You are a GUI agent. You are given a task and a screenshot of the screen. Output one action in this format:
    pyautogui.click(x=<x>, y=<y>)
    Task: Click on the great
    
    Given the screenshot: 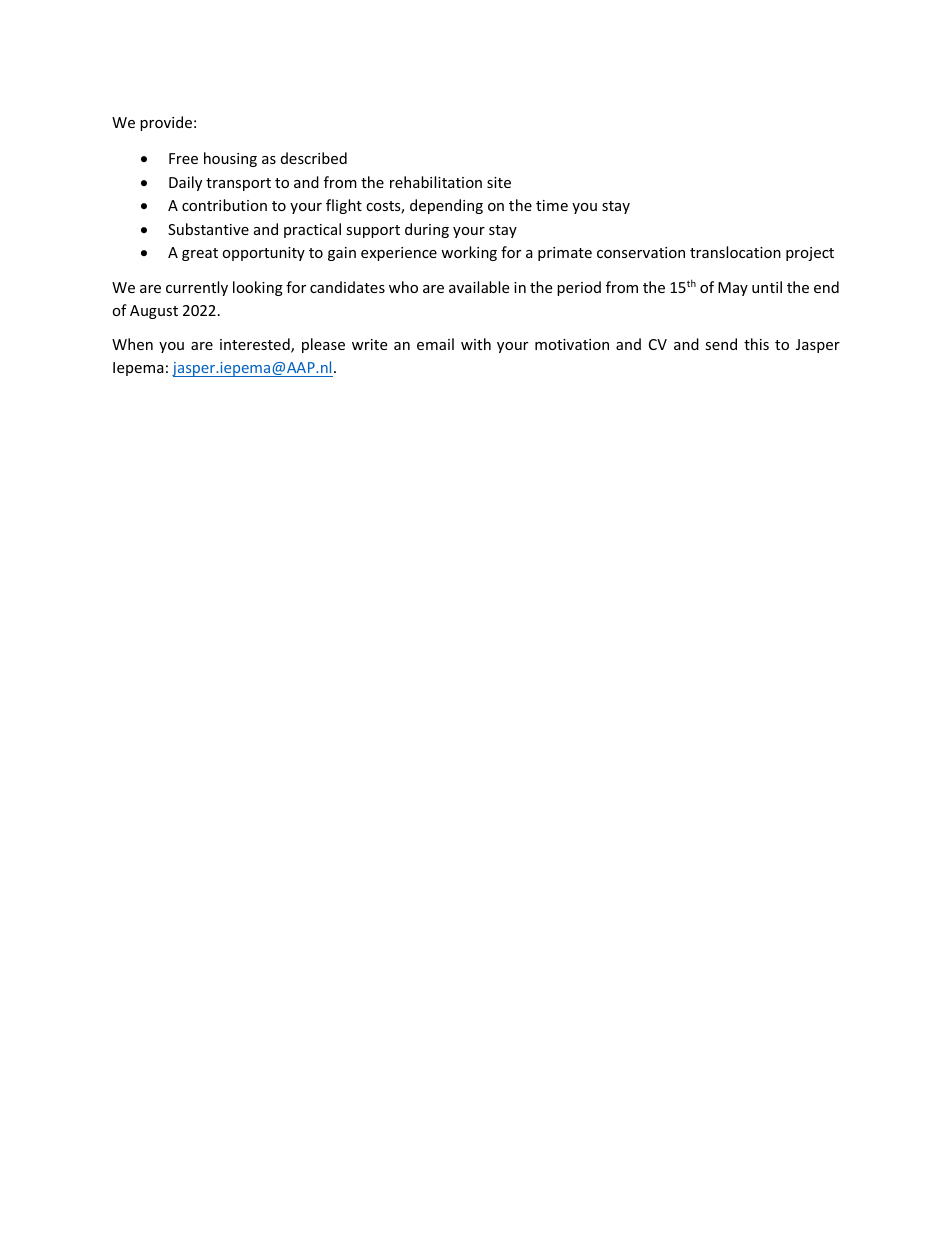 What is the action you would take?
    pyautogui.click(x=200, y=254)
